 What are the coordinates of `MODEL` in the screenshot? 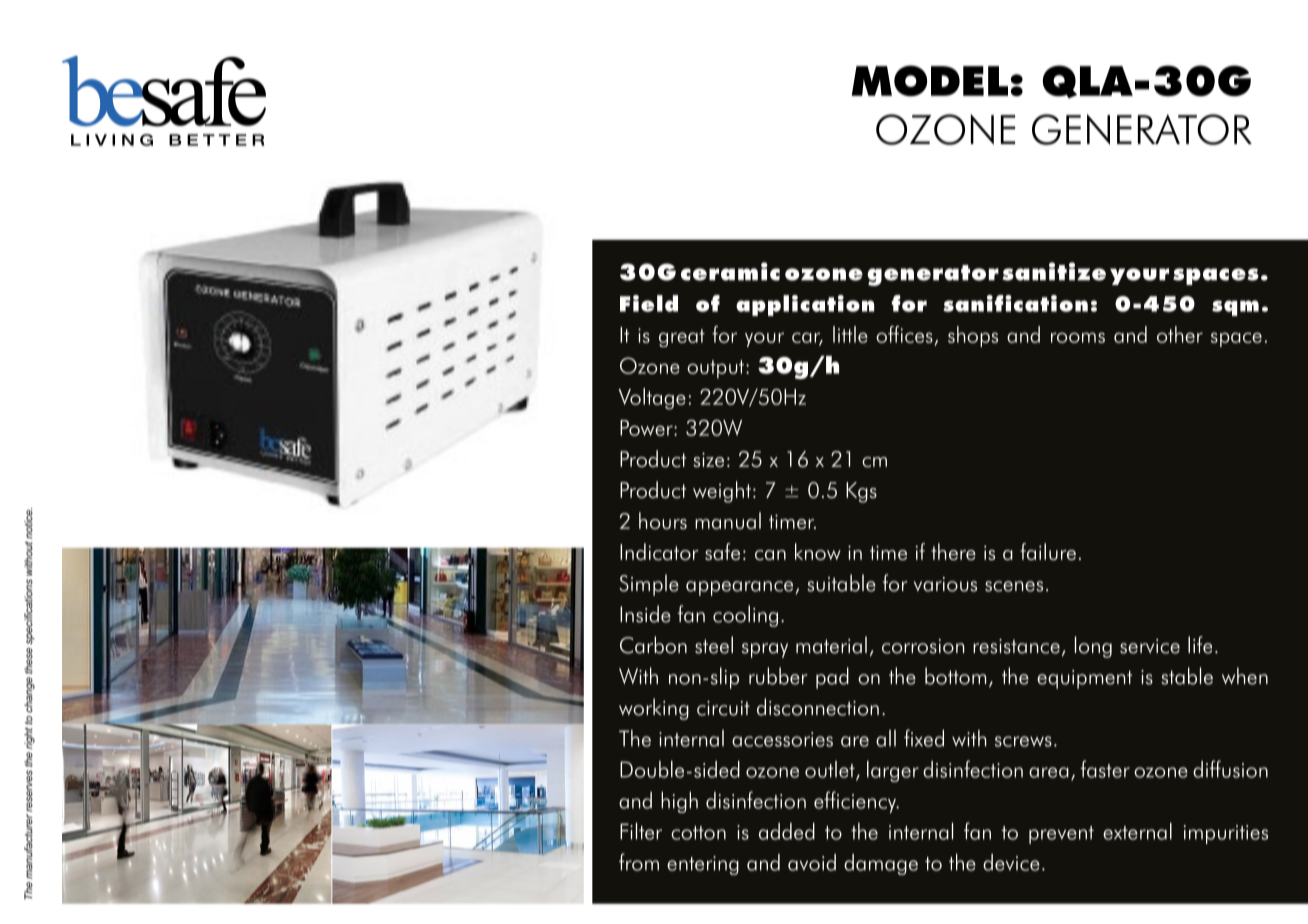 It's located at (930, 81).
